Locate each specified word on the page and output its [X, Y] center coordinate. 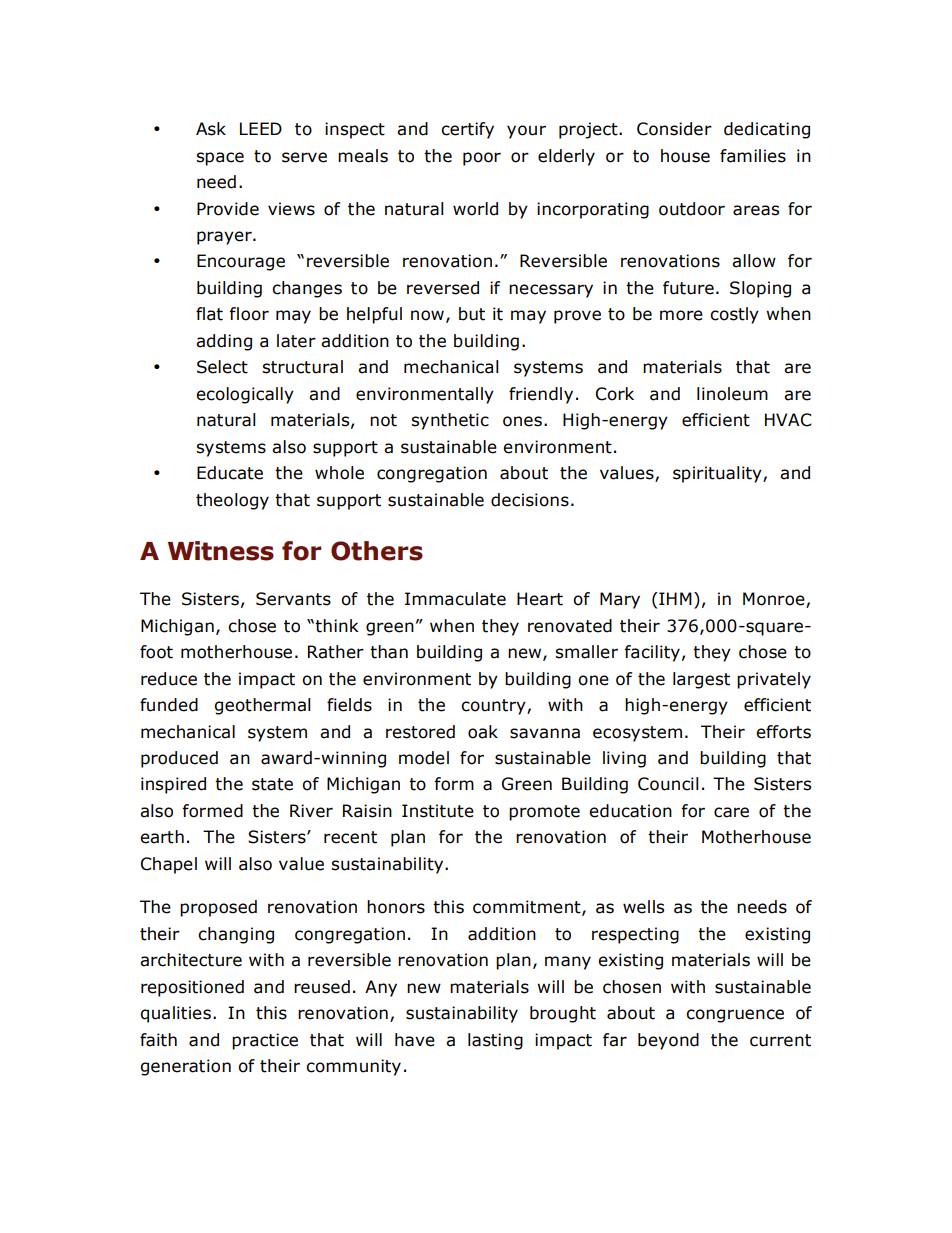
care [731, 812]
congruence [735, 1016]
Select [222, 367]
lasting [495, 1041]
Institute [438, 811]
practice [265, 1041]
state [272, 784]
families [753, 156]
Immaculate [455, 599]
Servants [293, 599]
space [220, 159]
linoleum [732, 394]
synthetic [450, 421]
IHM [674, 598]
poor [482, 159]
